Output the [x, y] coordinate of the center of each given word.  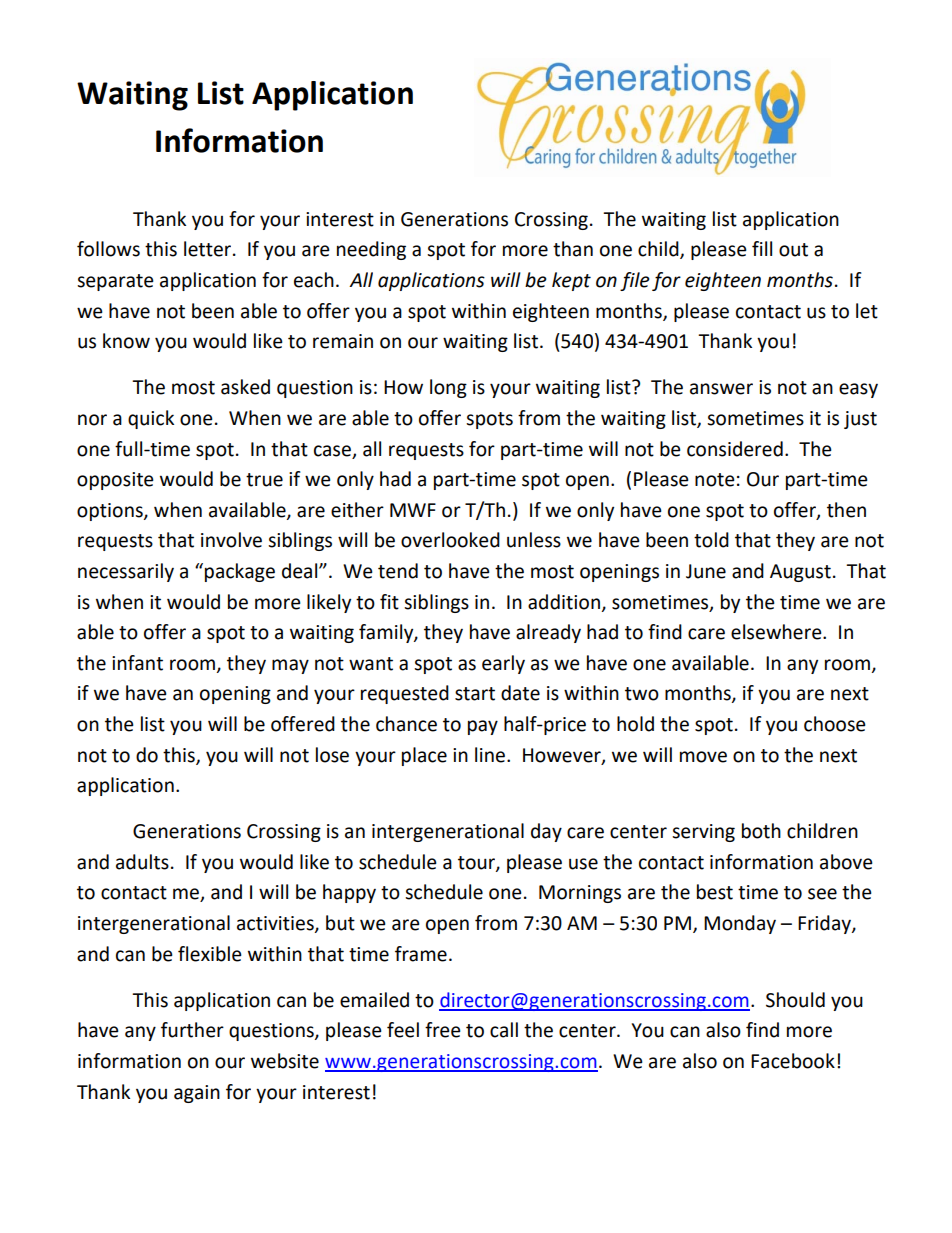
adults [142, 862]
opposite [115, 481]
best [715, 892]
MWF [413, 510]
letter [209, 249]
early [503, 664]
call [504, 1030]
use [583, 864]
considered [735, 449]
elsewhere [777, 632]
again [197, 1094]
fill [762, 248]
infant [137, 663]
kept [571, 281]
